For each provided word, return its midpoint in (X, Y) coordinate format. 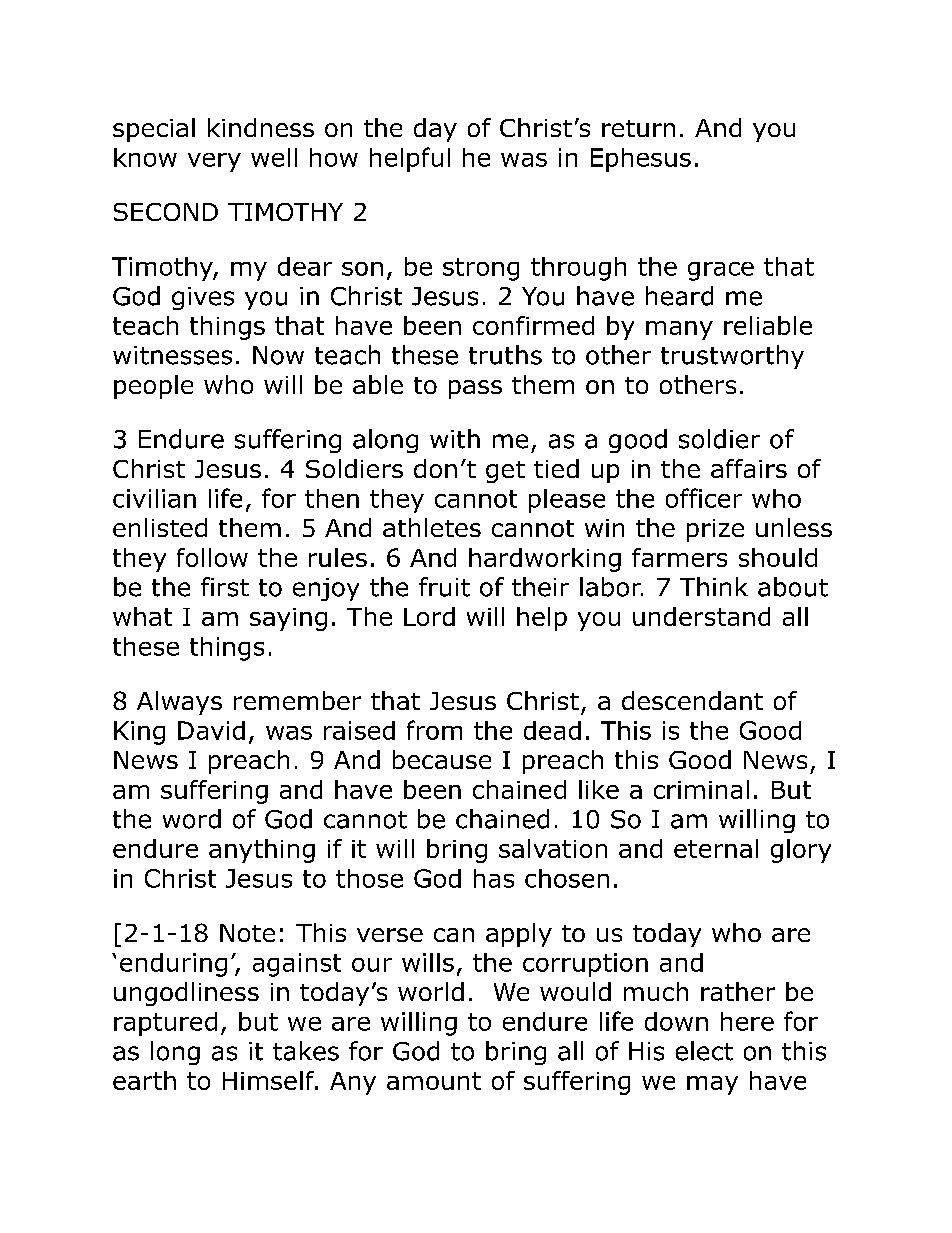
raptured (165, 1024)
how (334, 157)
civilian (154, 498)
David (211, 730)
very (214, 162)
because (442, 759)
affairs (749, 468)
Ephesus (641, 160)
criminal (701, 789)
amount (434, 1081)
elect (704, 1051)
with (455, 439)
